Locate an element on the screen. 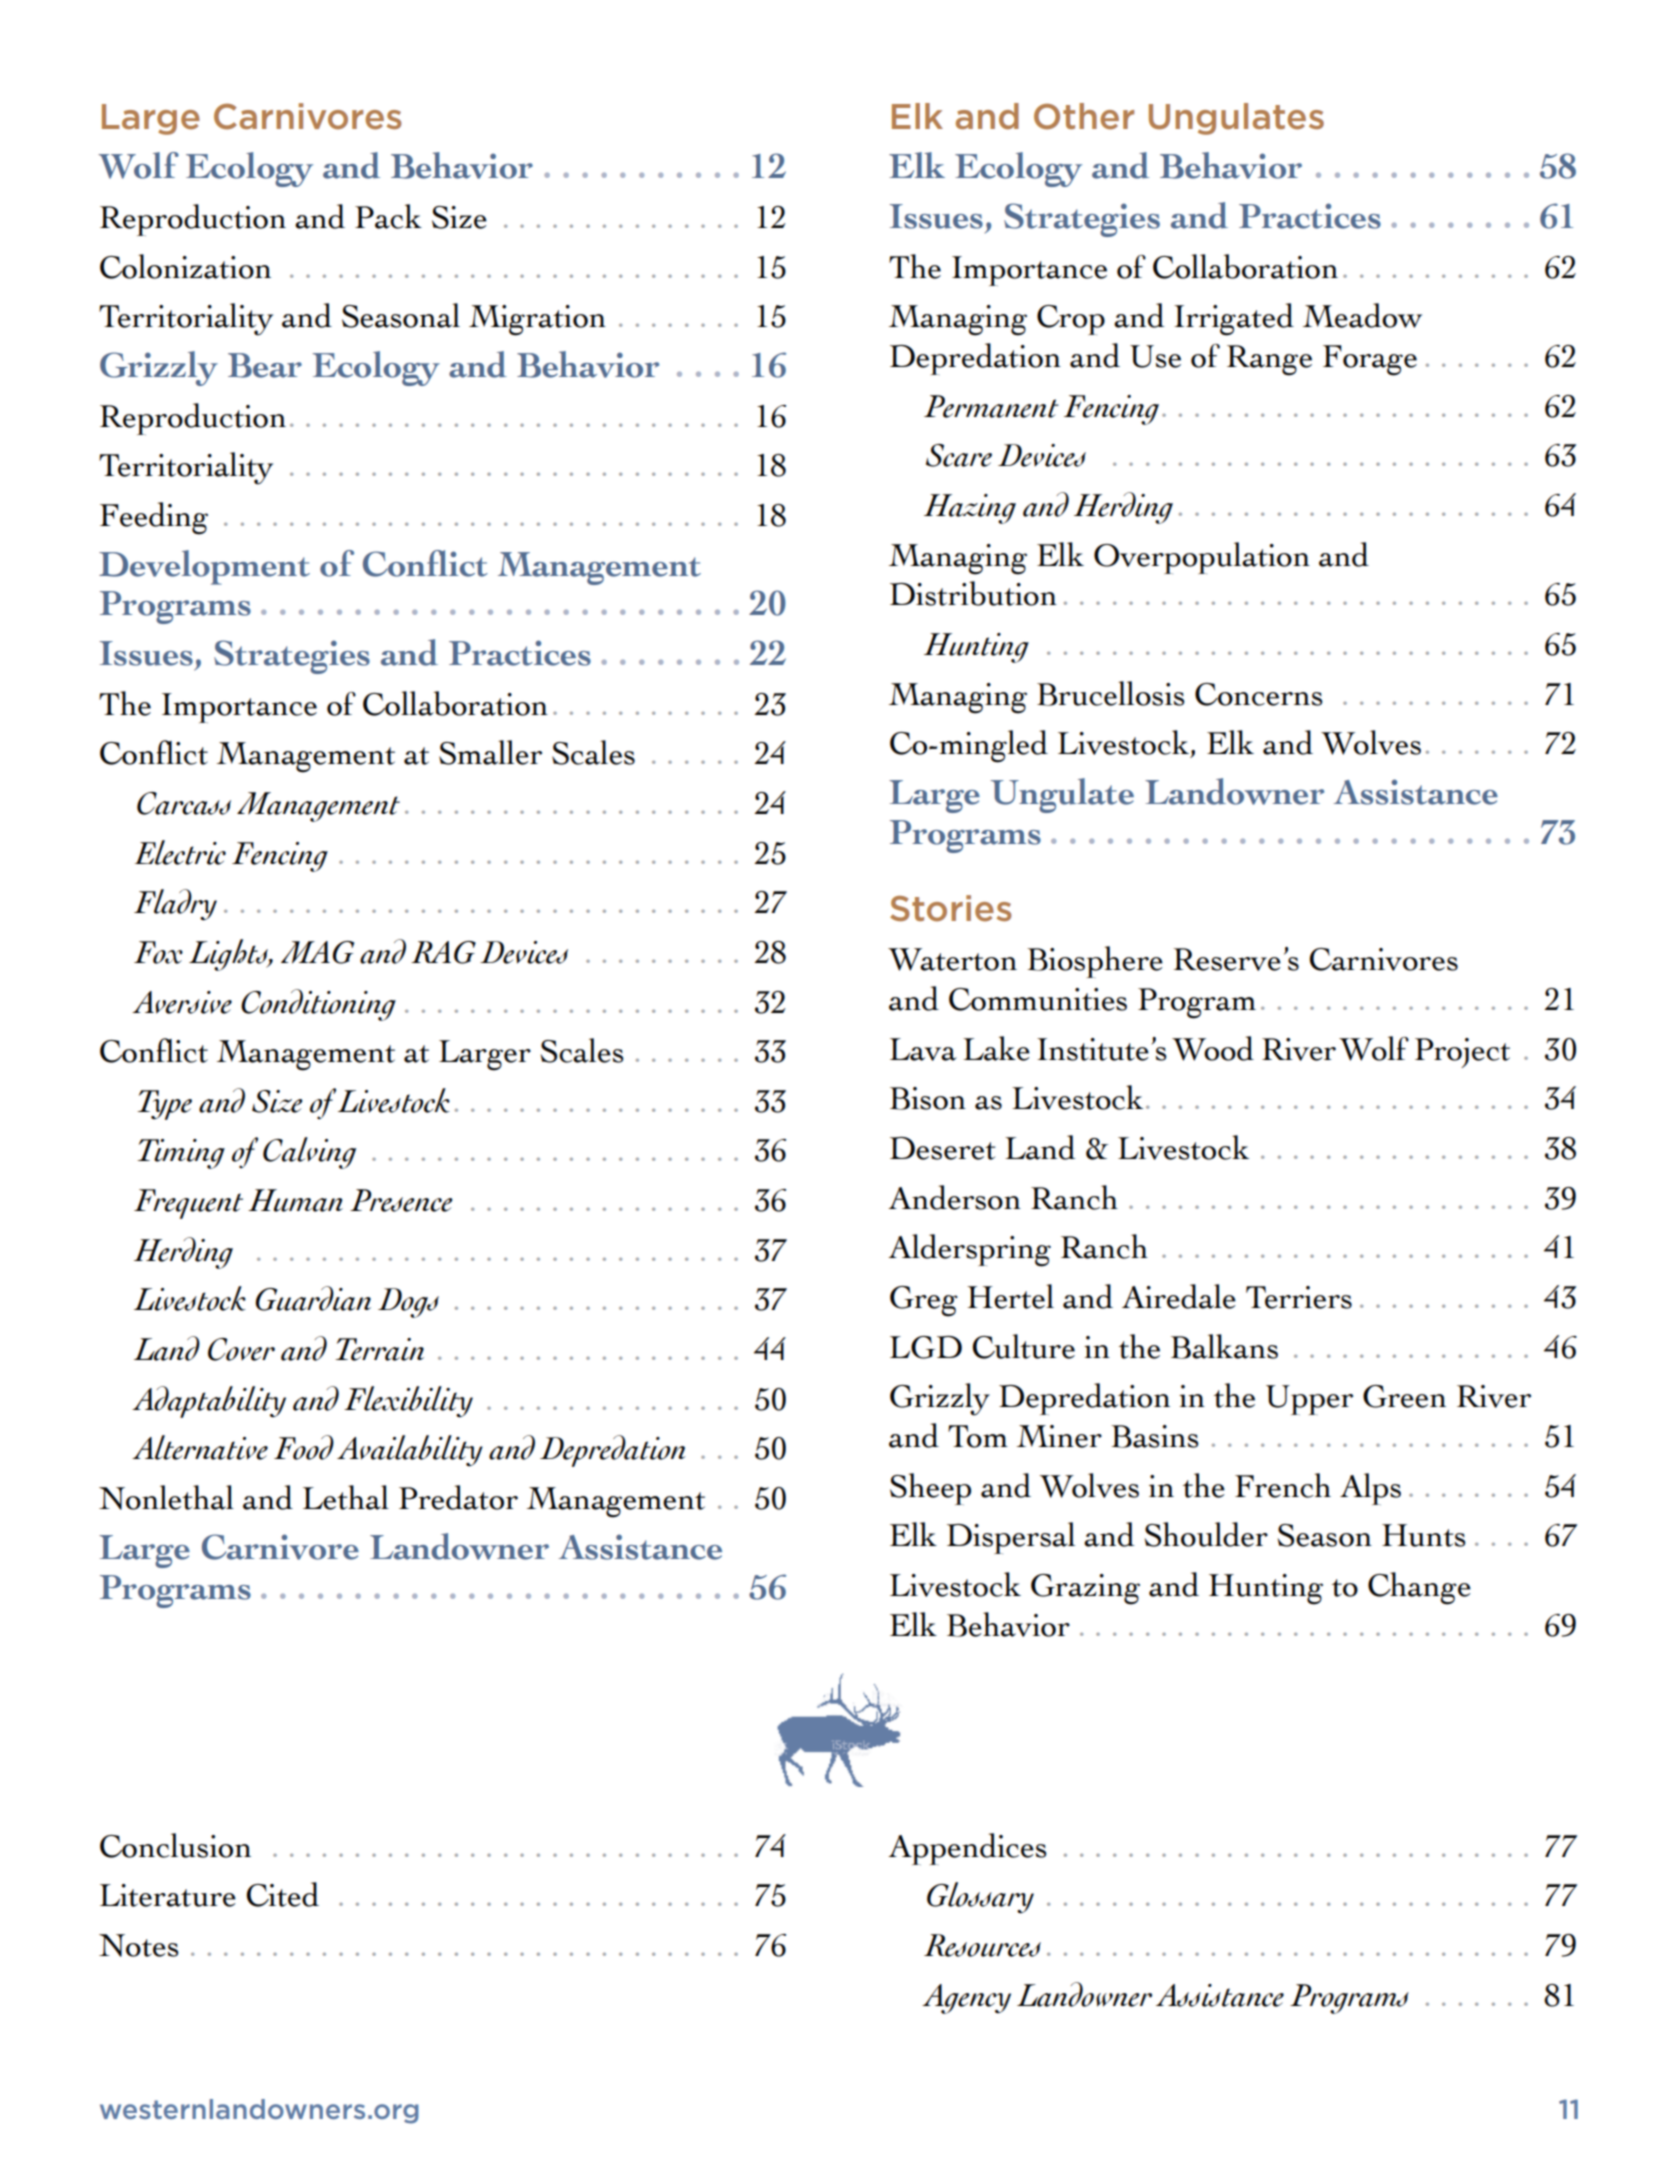 The image size is (1679, 2173). Change is located at coordinates (1419, 1588).
